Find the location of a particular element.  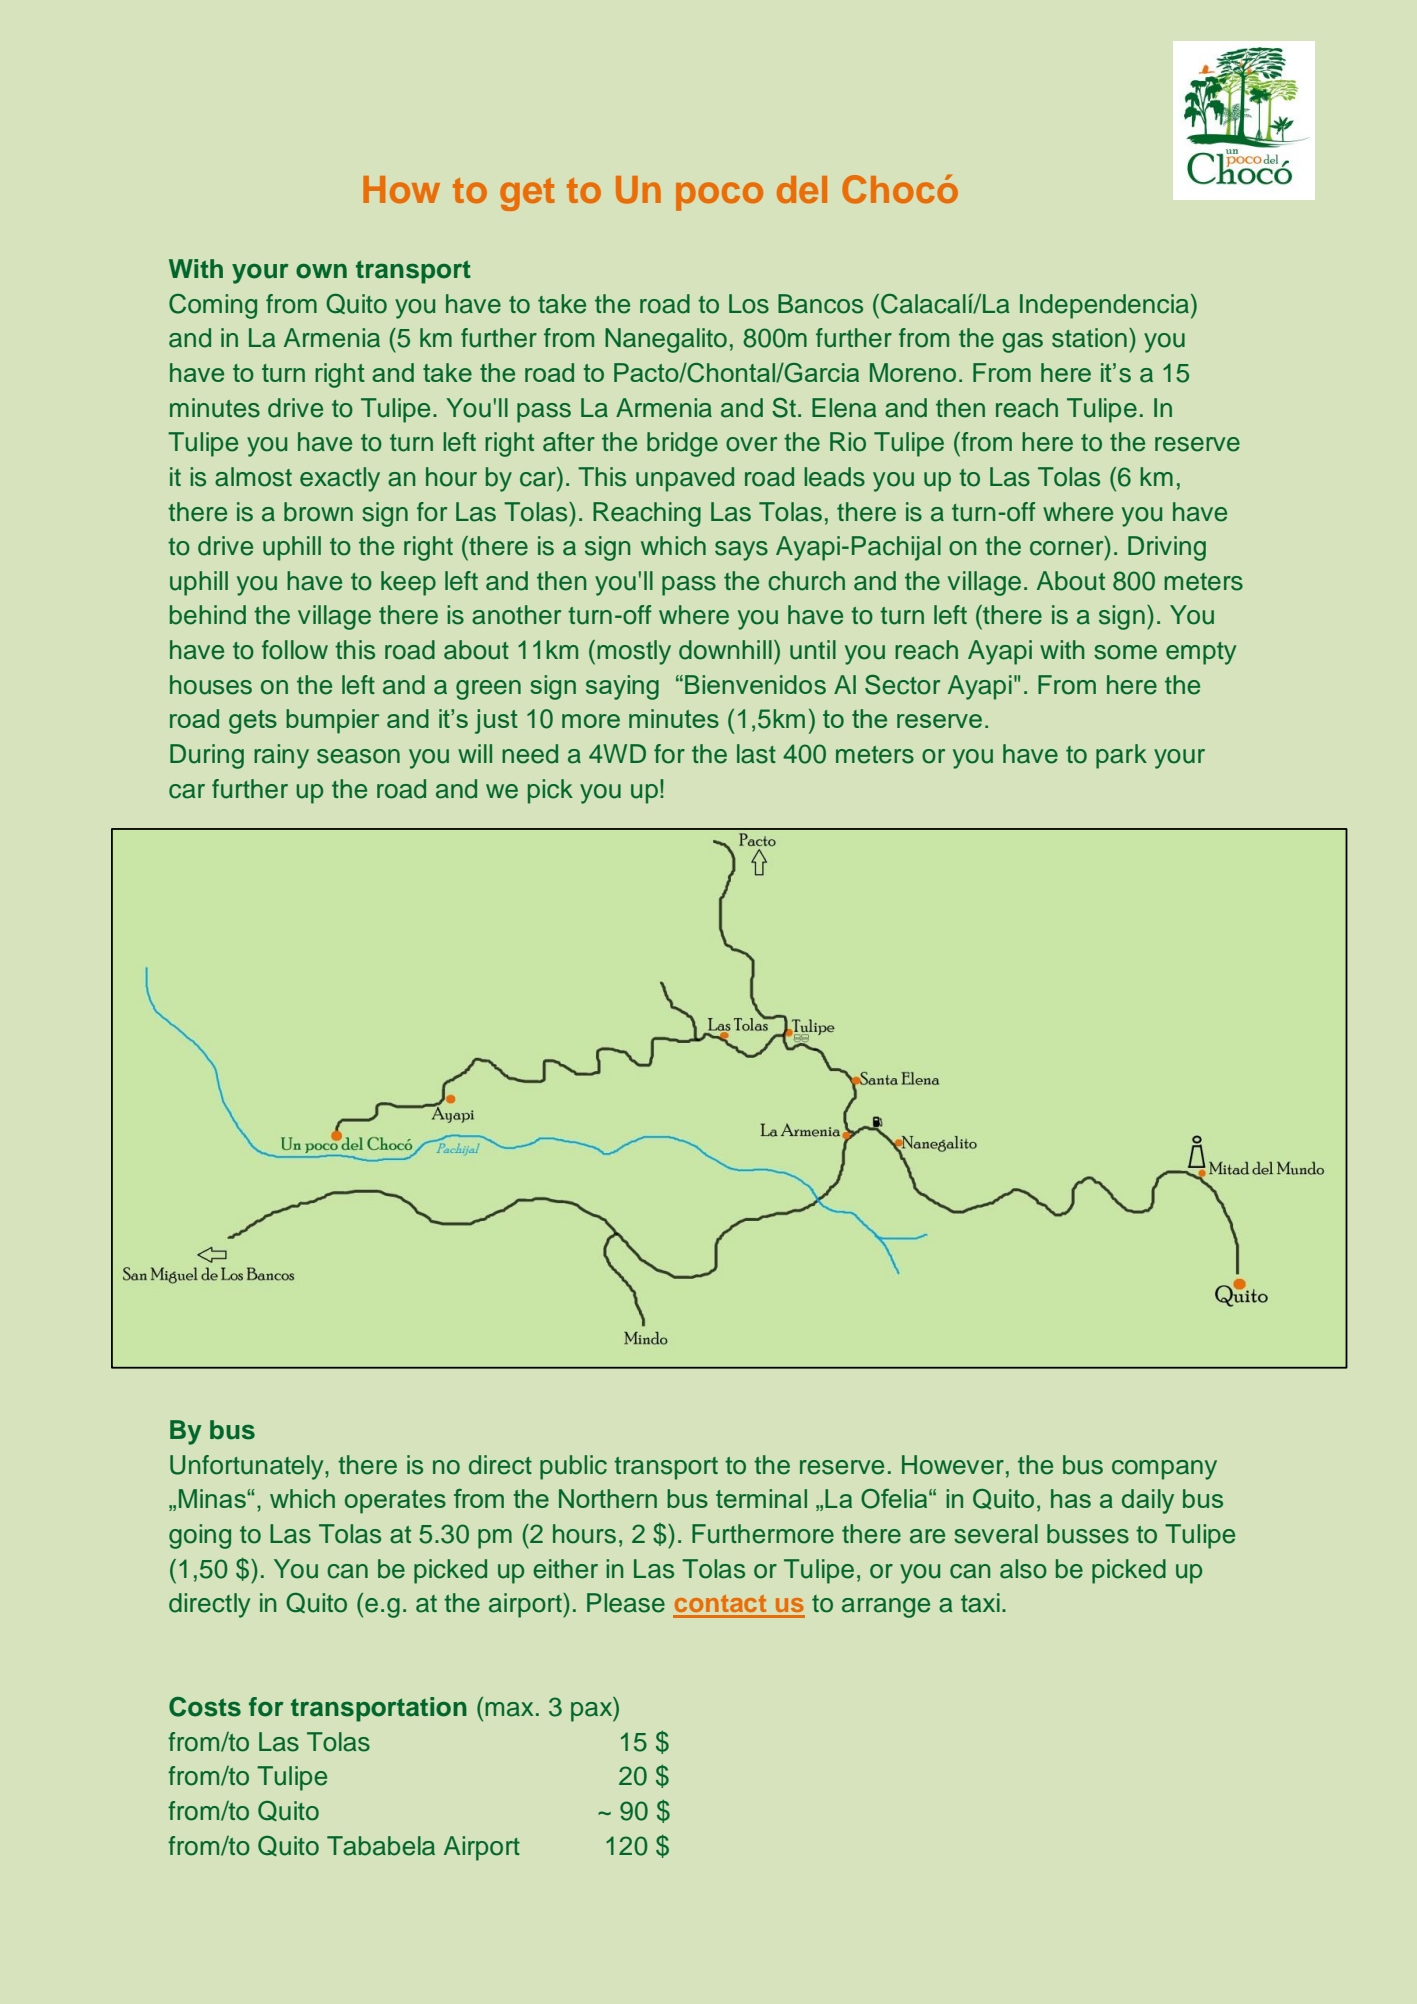

last is located at coordinates (756, 754).
